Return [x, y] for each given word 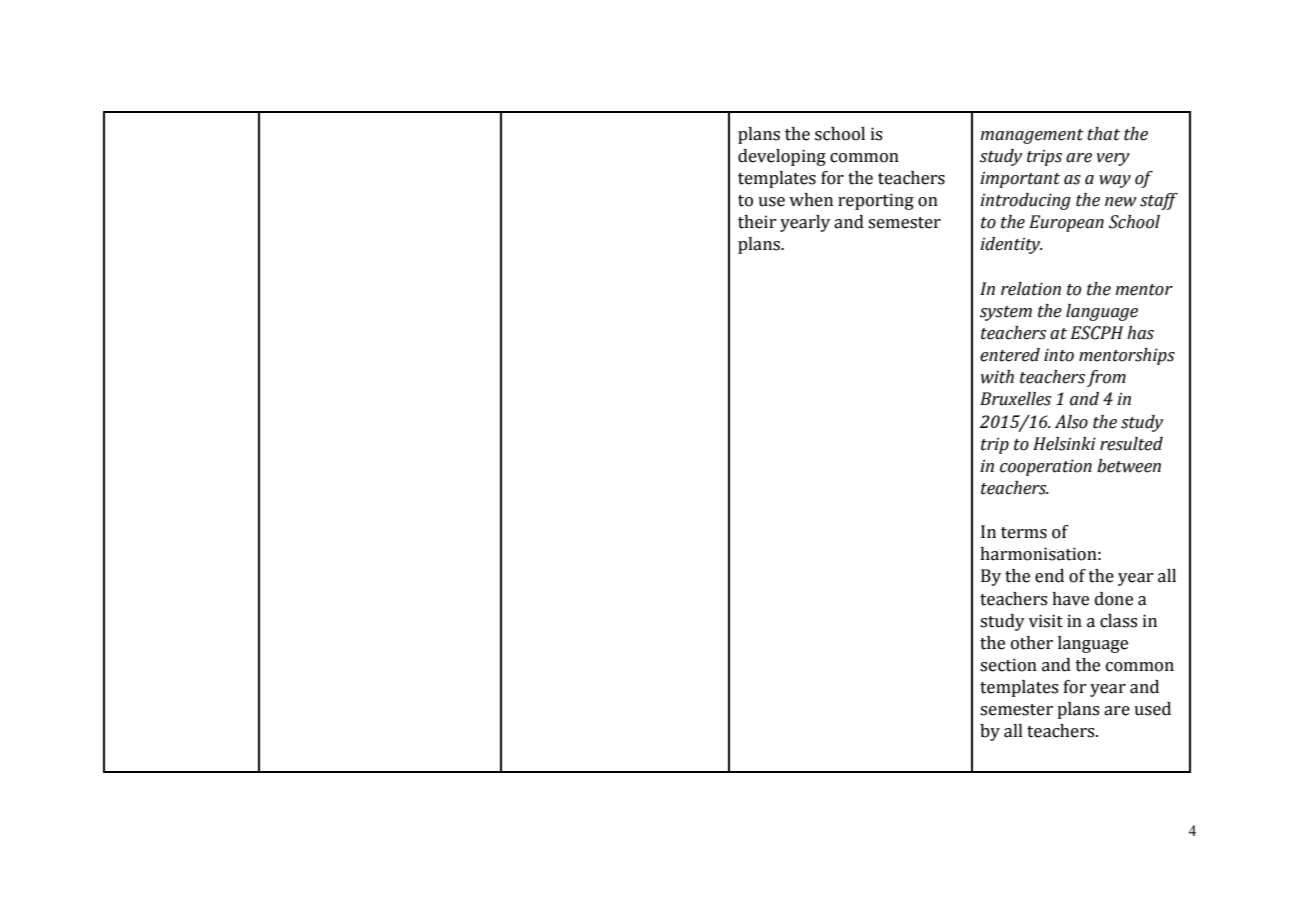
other [1032, 643]
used [1152, 709]
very [1113, 159]
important [1020, 179]
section [1008, 665]
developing [782, 157]
